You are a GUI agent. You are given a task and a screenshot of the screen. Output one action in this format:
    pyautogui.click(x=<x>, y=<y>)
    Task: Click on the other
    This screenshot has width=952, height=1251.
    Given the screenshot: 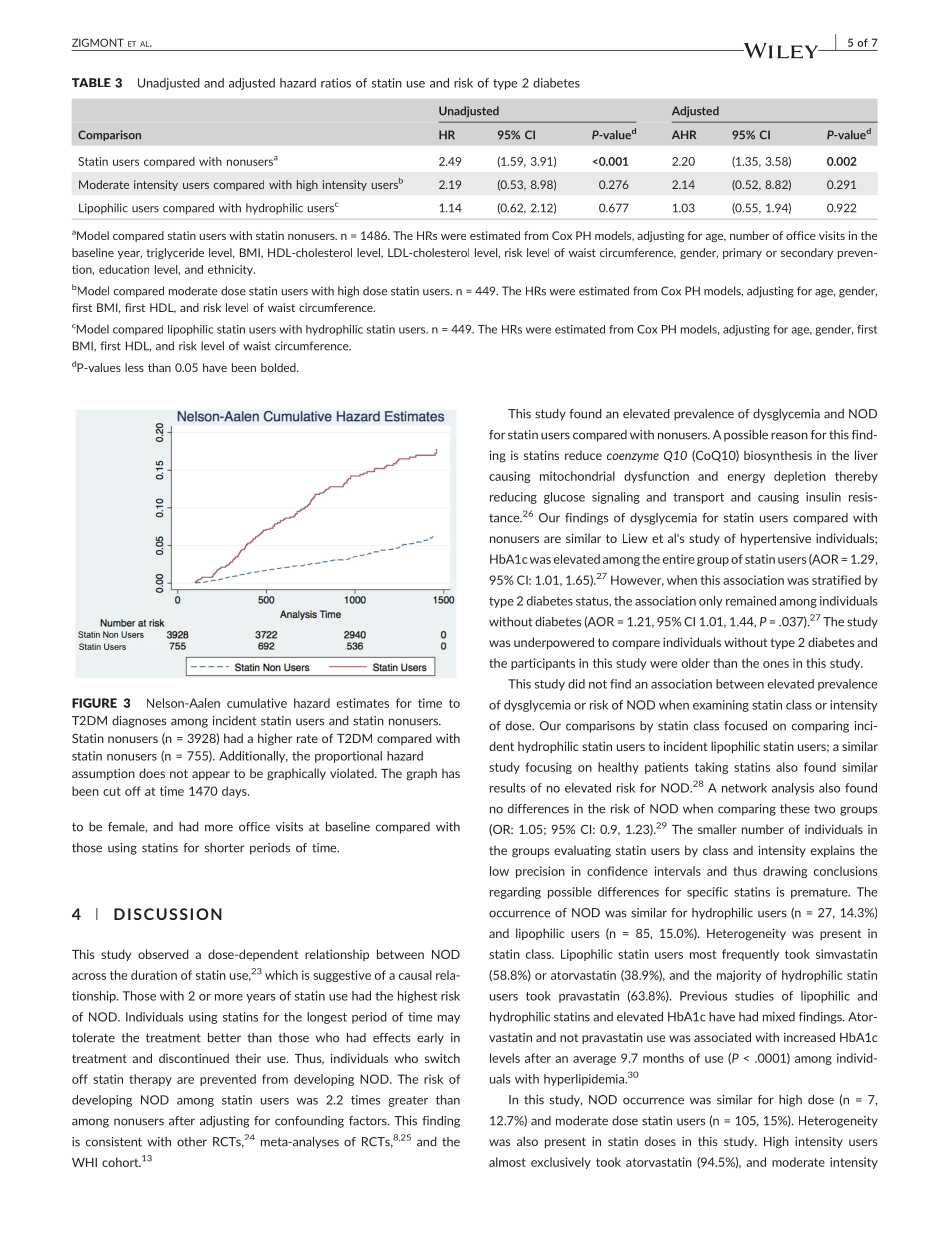 What is the action you would take?
    pyautogui.click(x=192, y=1142)
